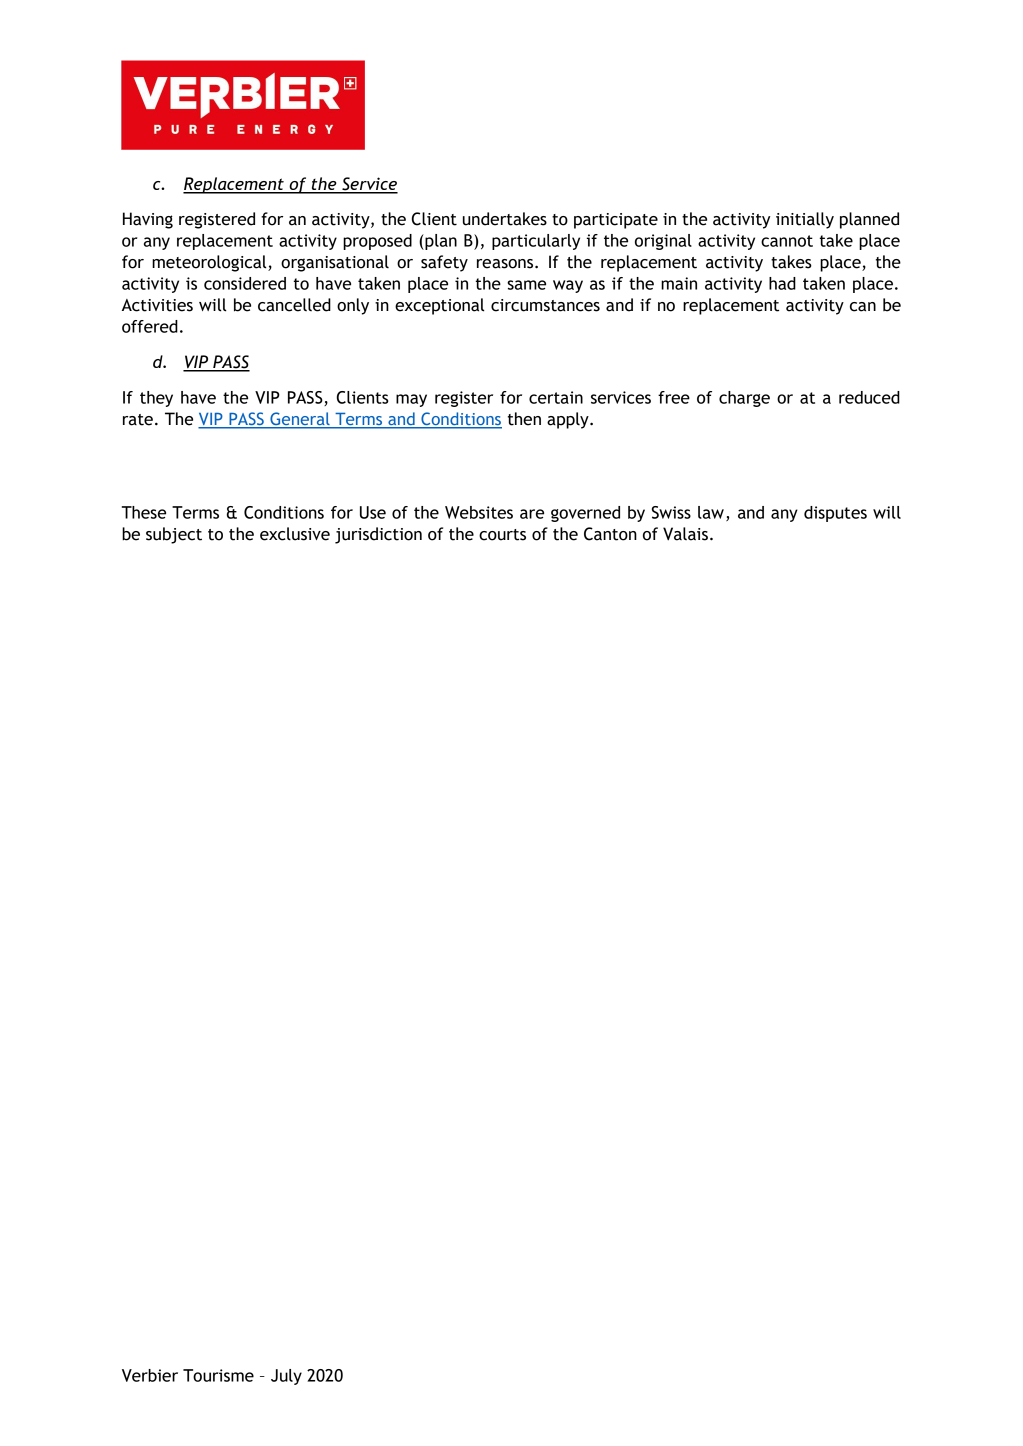 Image resolution: width=1023 pixels, height=1446 pixels. What do you see at coordinates (787, 241) in the document?
I see `cannot` at bounding box center [787, 241].
